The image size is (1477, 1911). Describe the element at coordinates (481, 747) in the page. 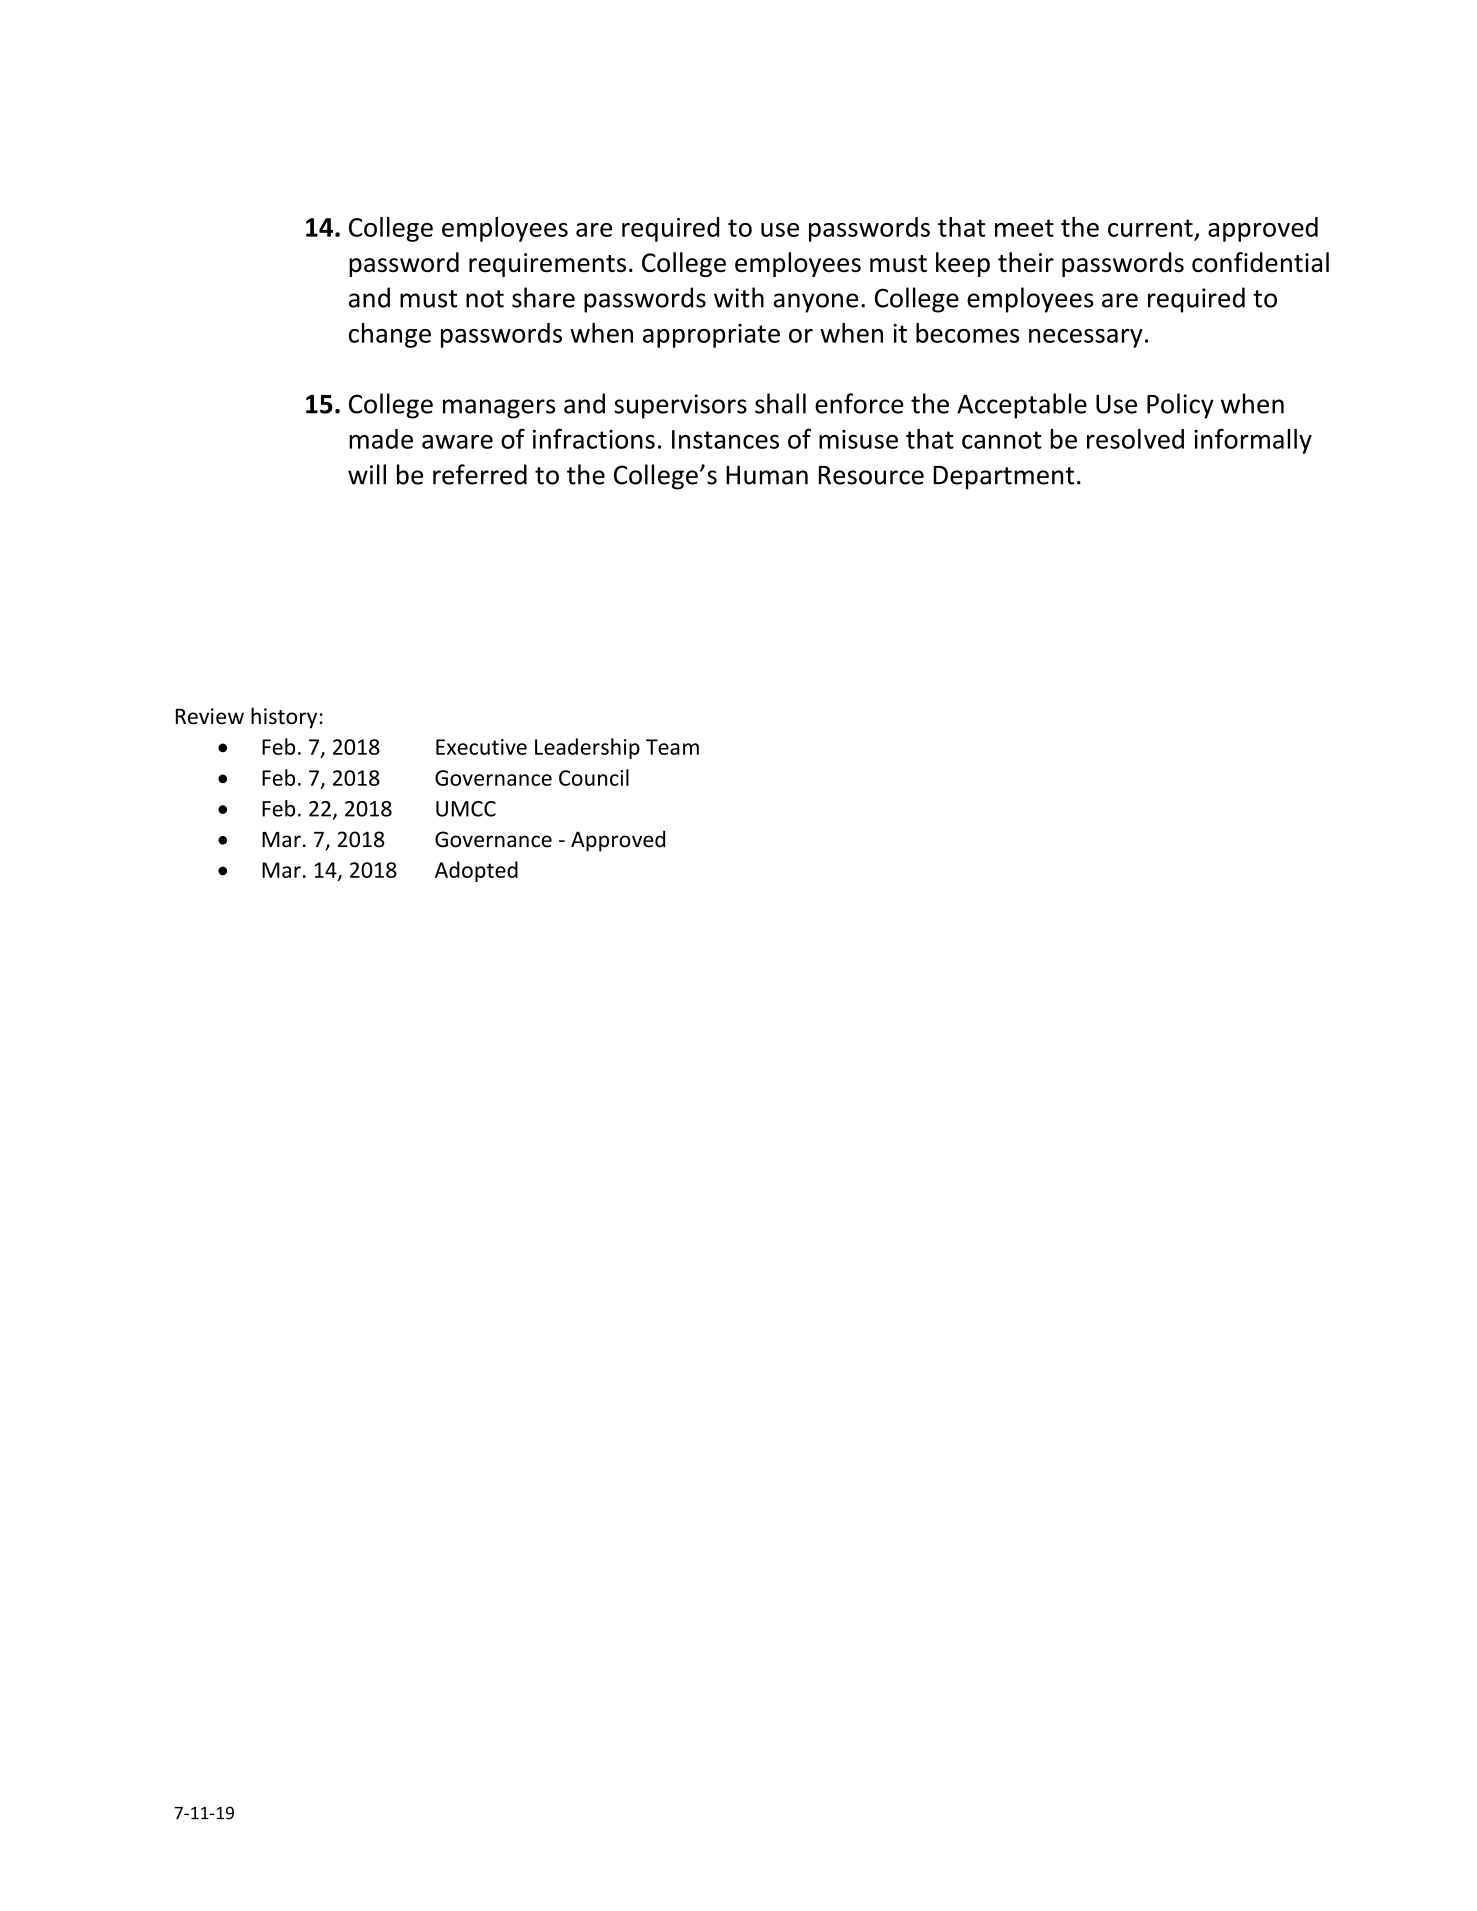

I see `Executive` at that location.
